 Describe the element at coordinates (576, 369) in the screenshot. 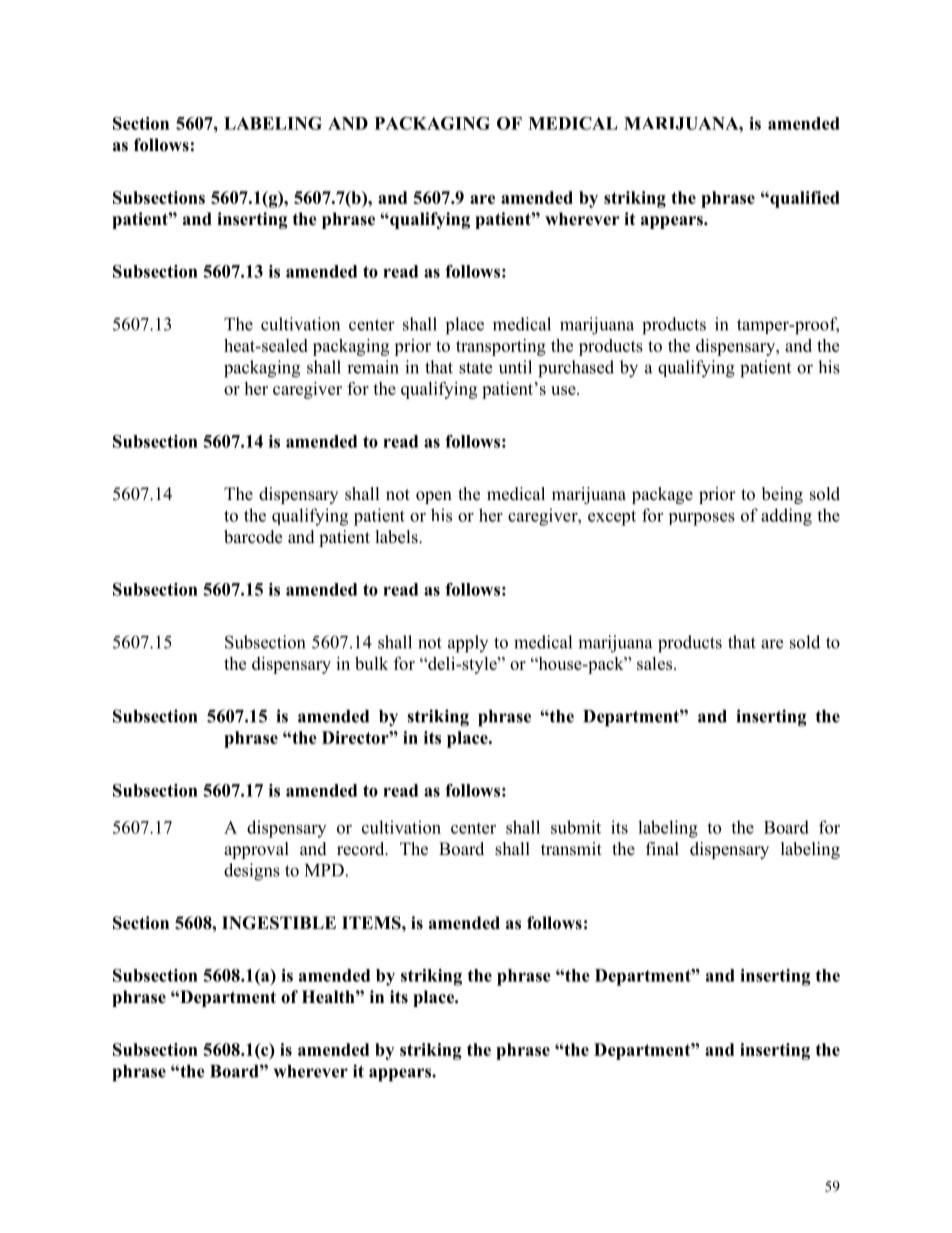

I see `purchased` at that location.
